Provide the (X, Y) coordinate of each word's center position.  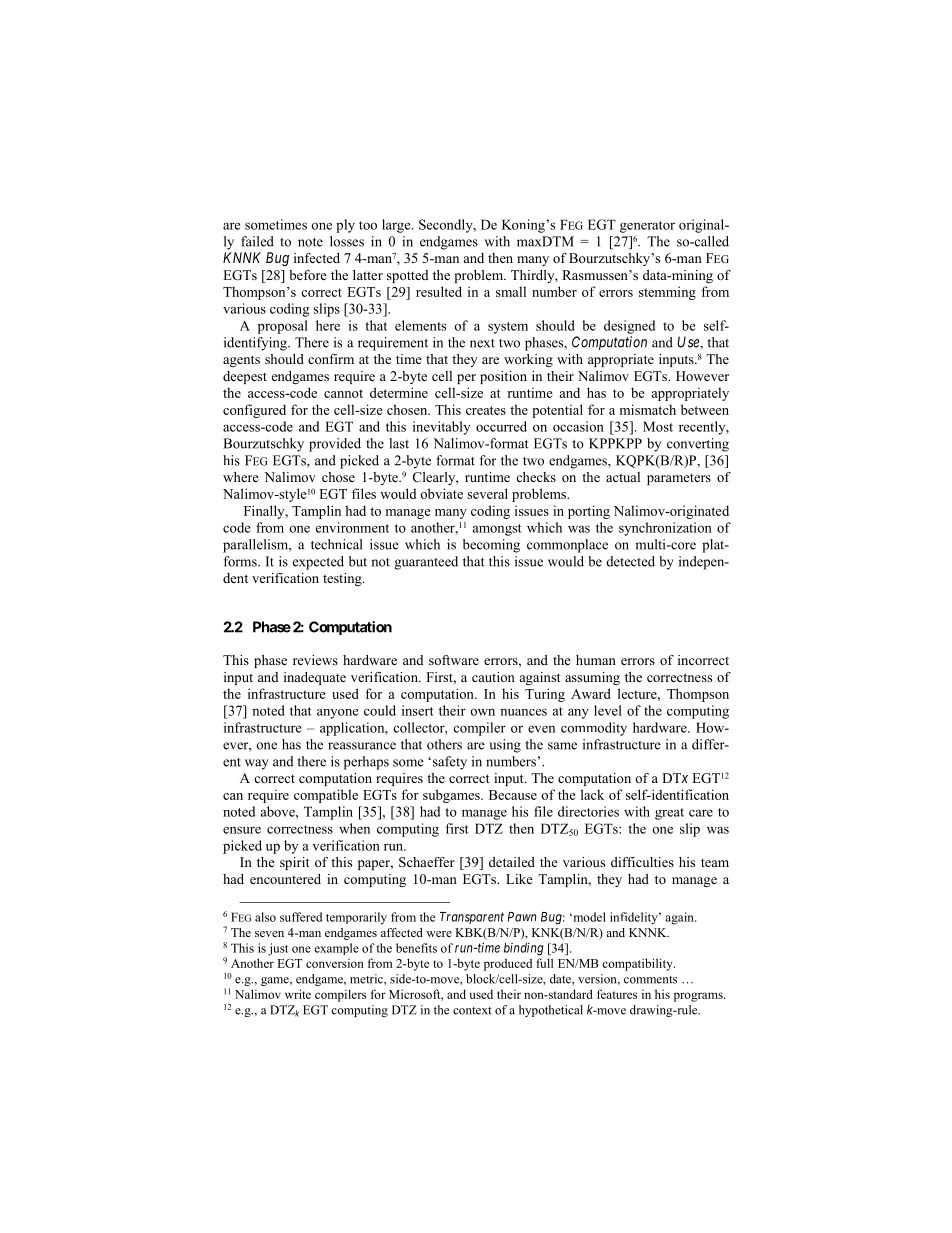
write (298, 994)
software (454, 660)
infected (317, 258)
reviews (315, 660)
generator (647, 227)
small (511, 291)
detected (630, 561)
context (472, 1011)
